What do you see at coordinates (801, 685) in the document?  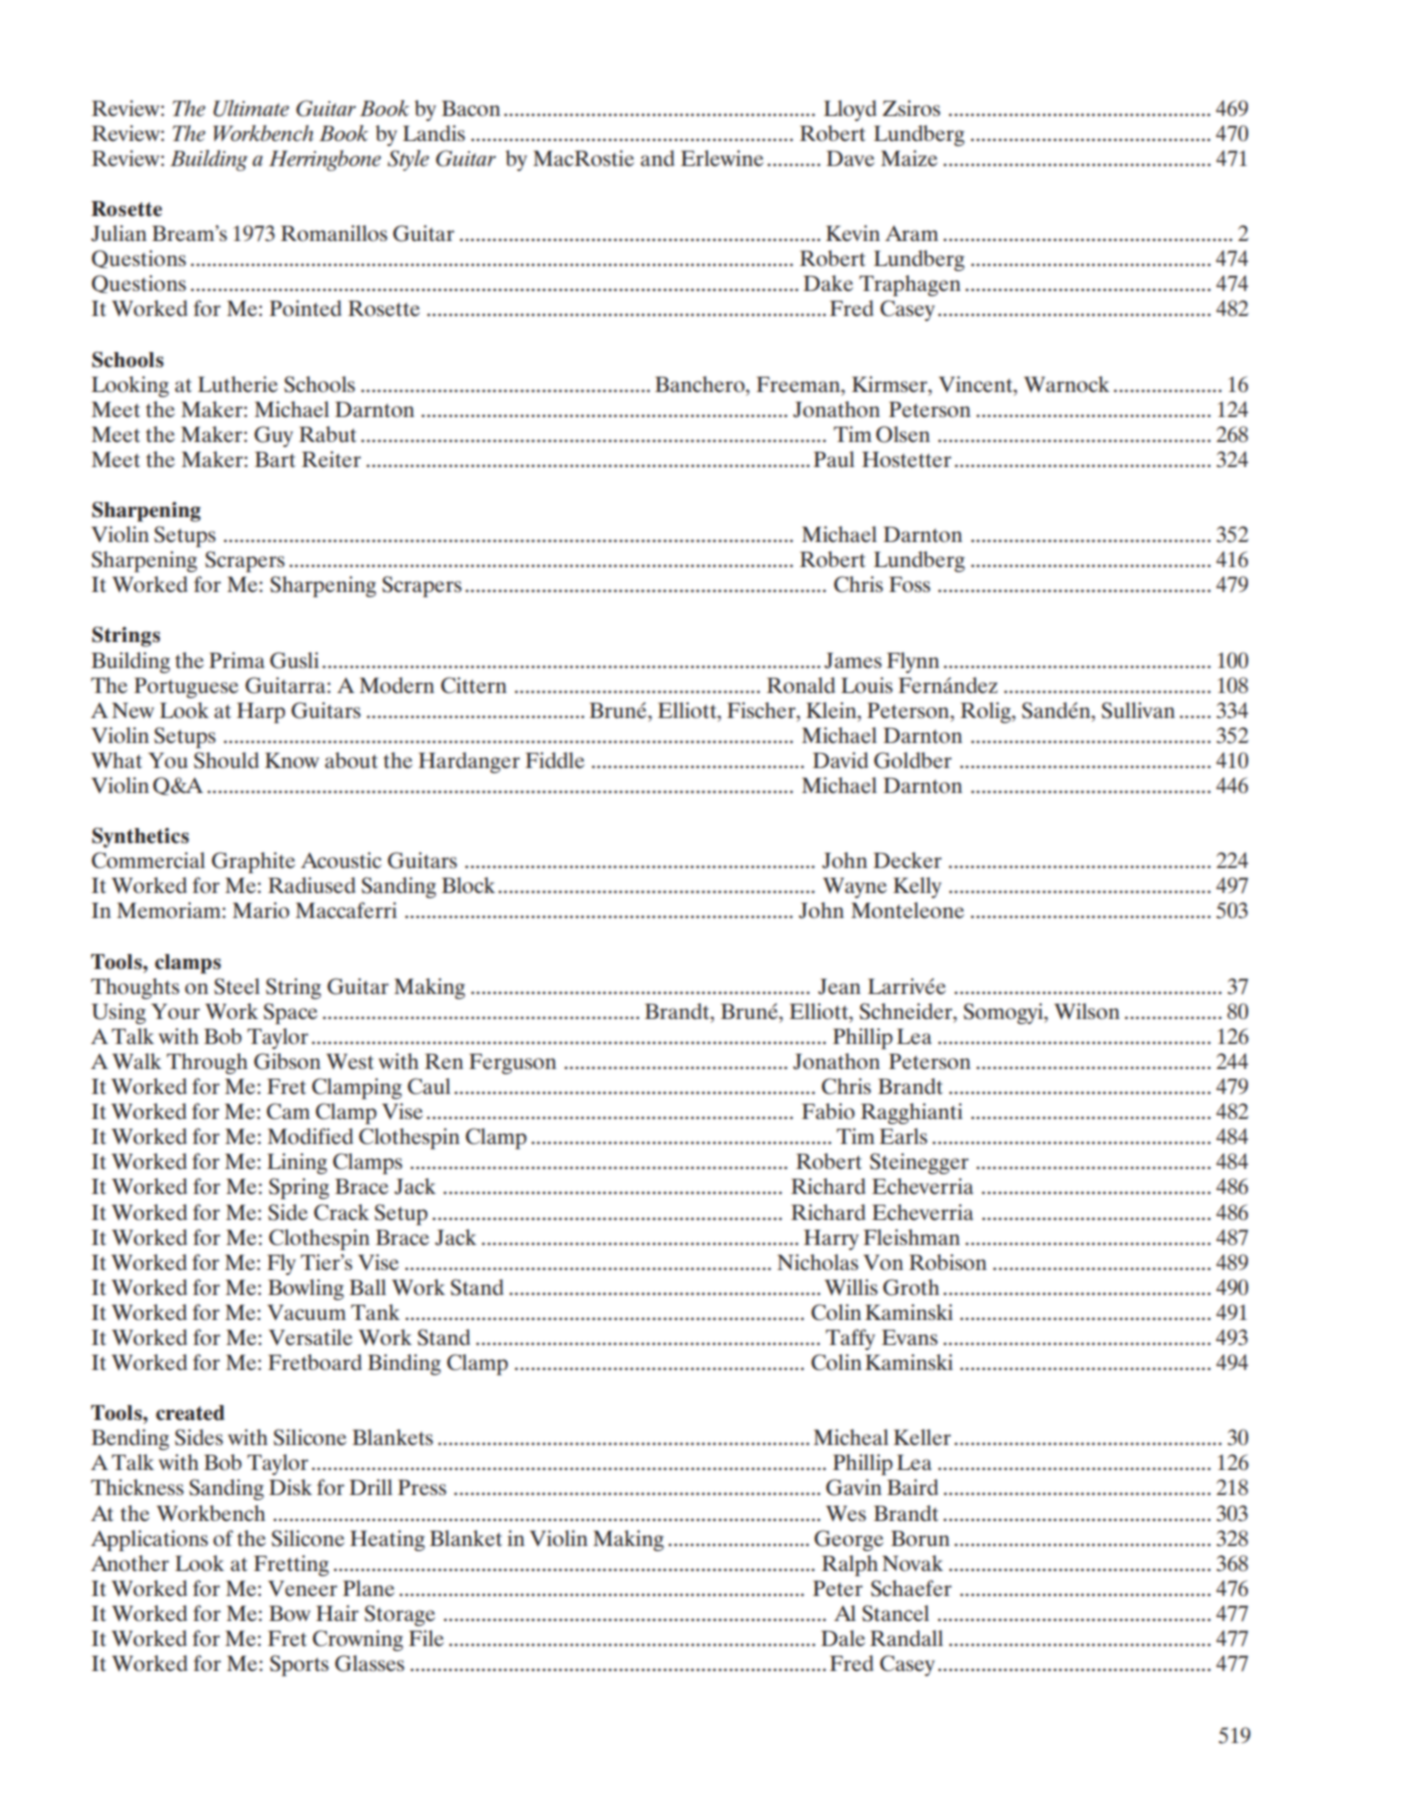 I see `Ronald` at bounding box center [801, 685].
